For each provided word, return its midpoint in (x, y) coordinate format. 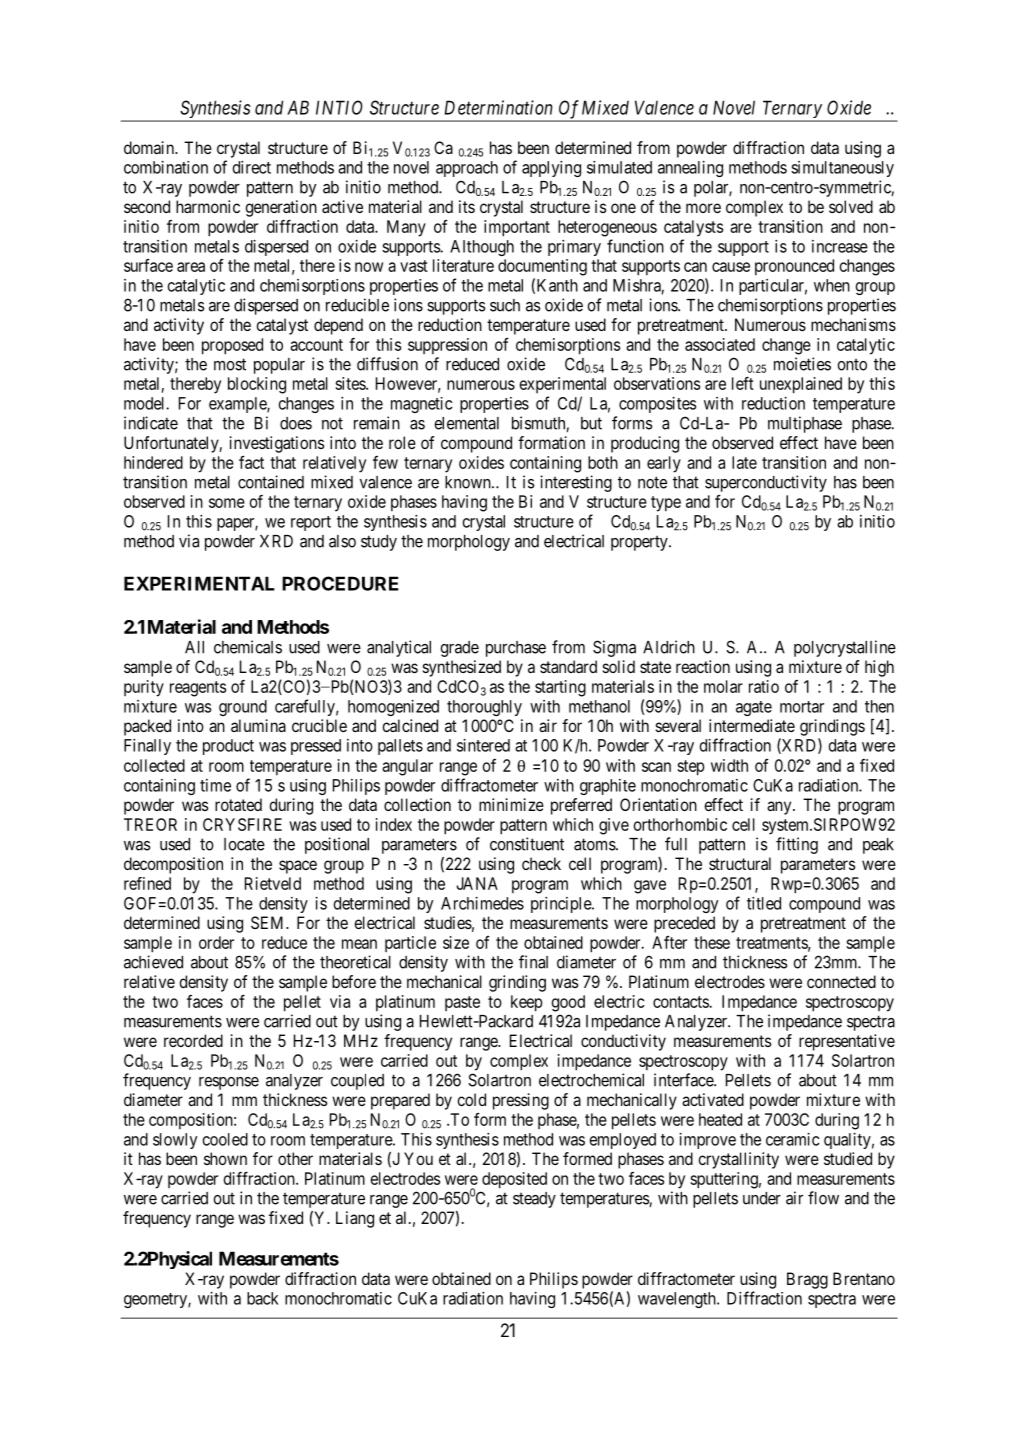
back (263, 1298)
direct (252, 167)
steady (534, 1200)
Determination (498, 107)
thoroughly (484, 708)
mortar (802, 707)
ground (243, 708)
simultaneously (842, 169)
